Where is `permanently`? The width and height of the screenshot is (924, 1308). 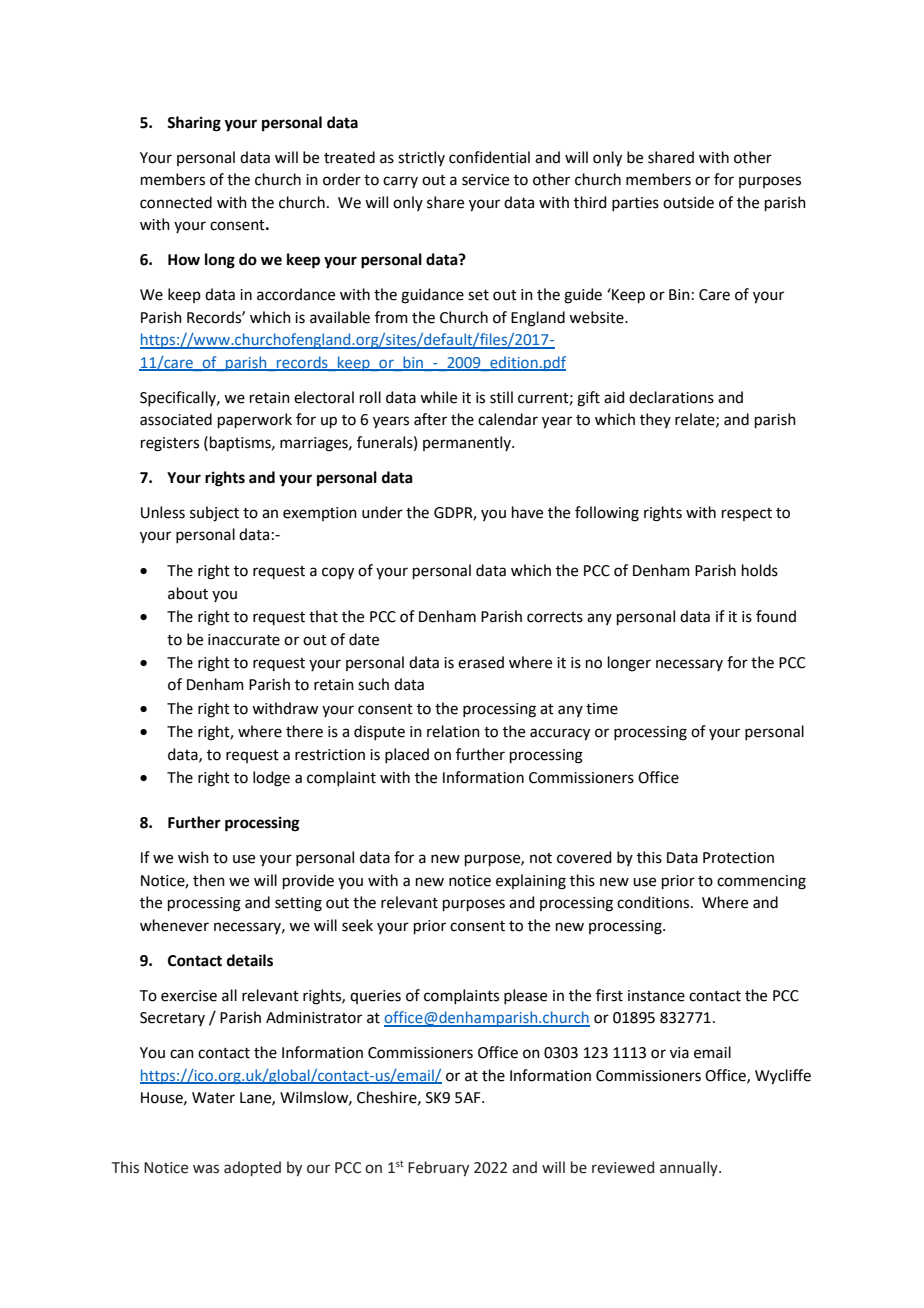 permanently is located at coordinates (468, 443).
